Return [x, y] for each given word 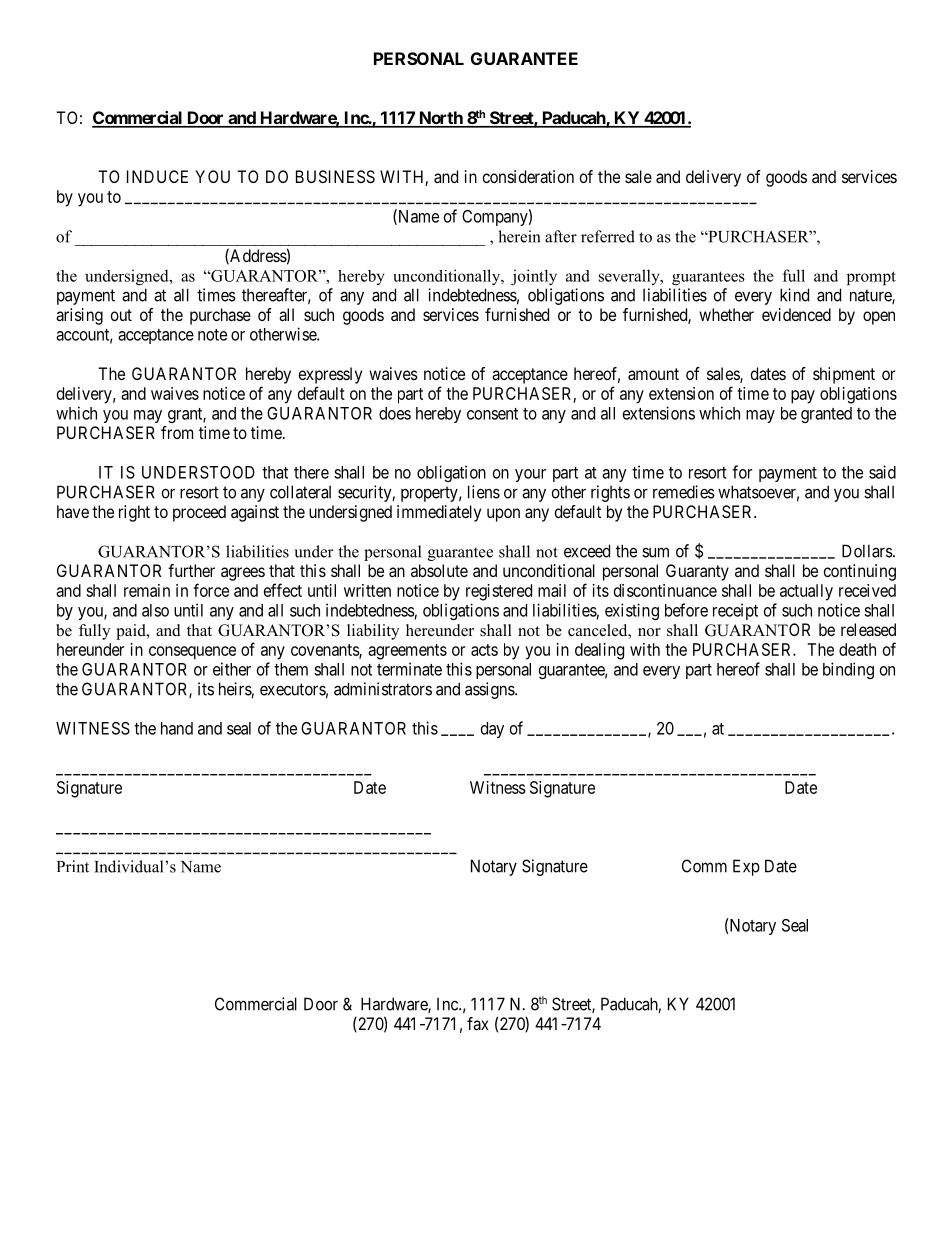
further [191, 570]
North [440, 119]
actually [806, 592]
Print [73, 866]
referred [608, 236]
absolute [439, 570]
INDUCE [157, 176]
